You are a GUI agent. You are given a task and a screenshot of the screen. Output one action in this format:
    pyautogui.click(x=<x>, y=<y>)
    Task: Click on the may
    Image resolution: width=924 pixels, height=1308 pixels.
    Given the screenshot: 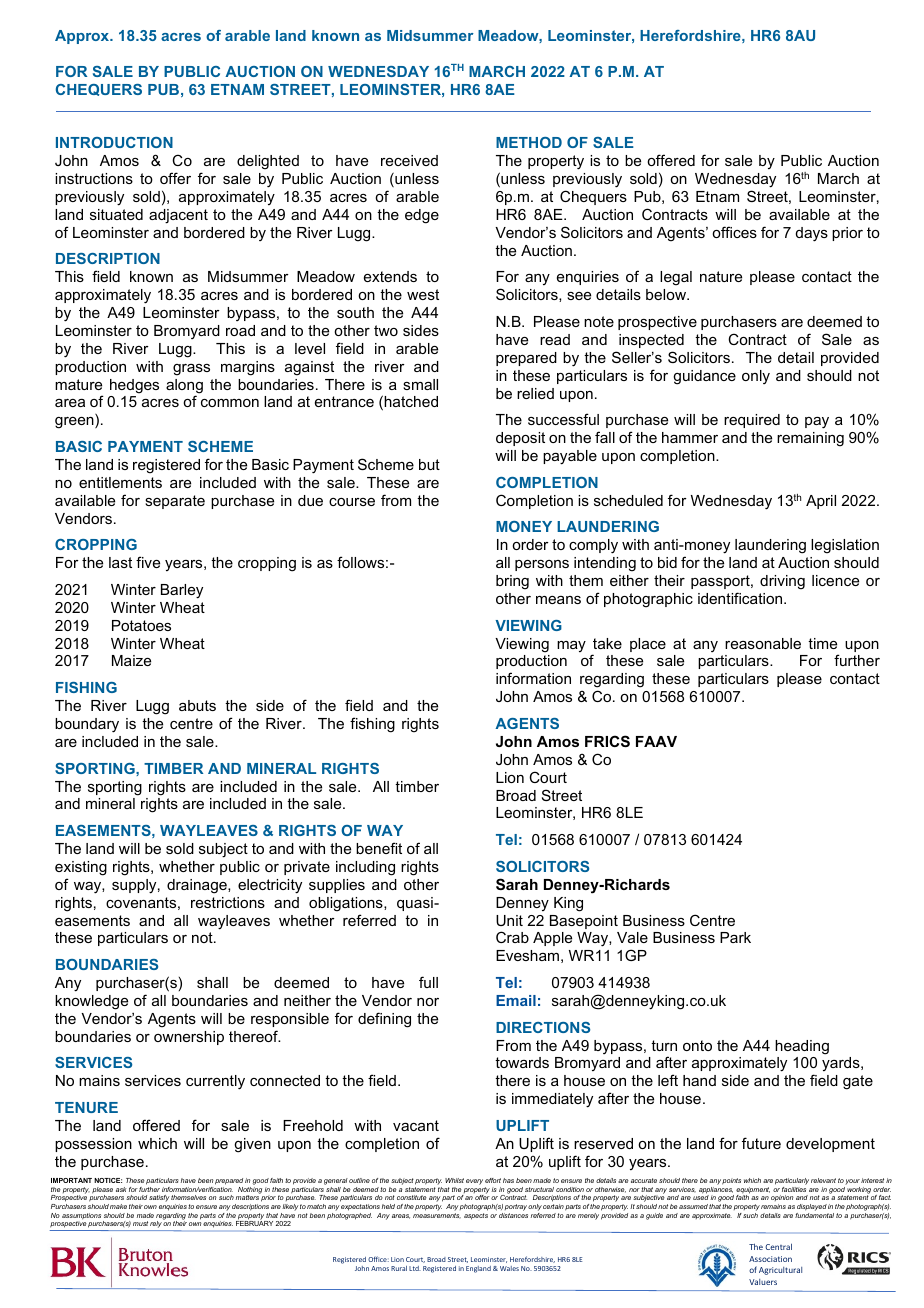 What is the action you would take?
    pyautogui.click(x=571, y=646)
